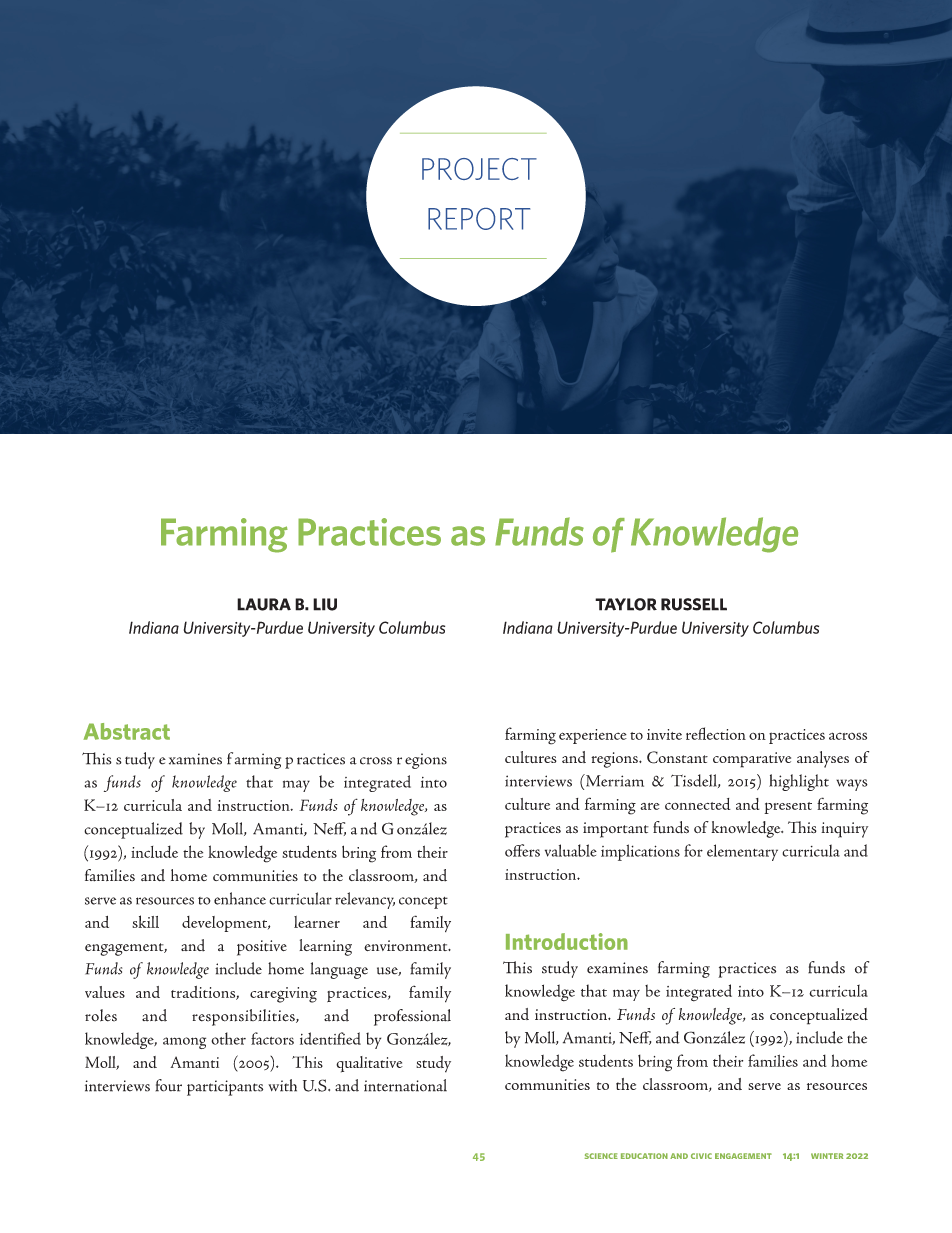 Image resolution: width=952 pixels, height=1233 pixels. Describe the element at coordinates (169, 1085) in the document. I see `four` at that location.
